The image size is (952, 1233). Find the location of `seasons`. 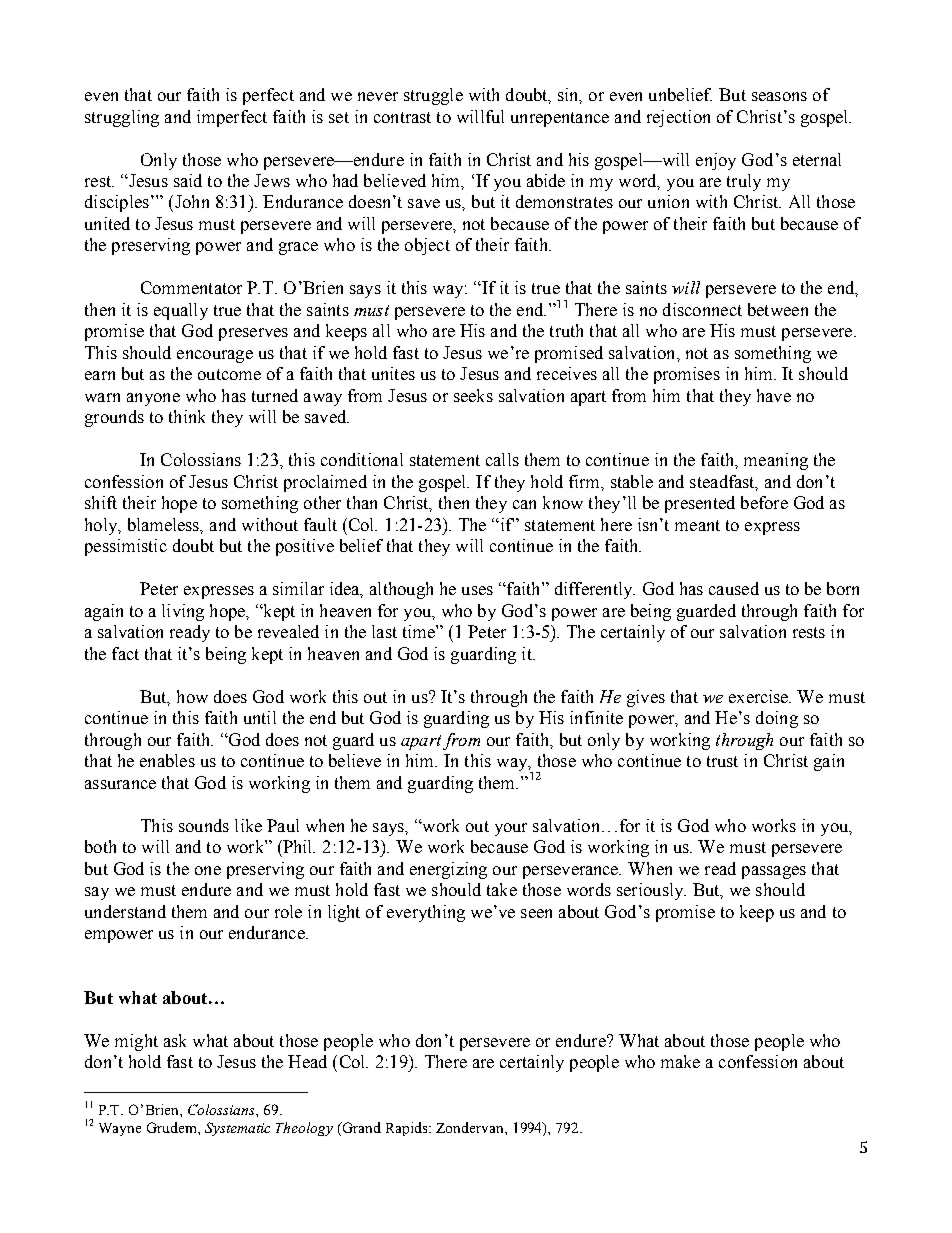

seasons is located at coordinates (779, 96).
